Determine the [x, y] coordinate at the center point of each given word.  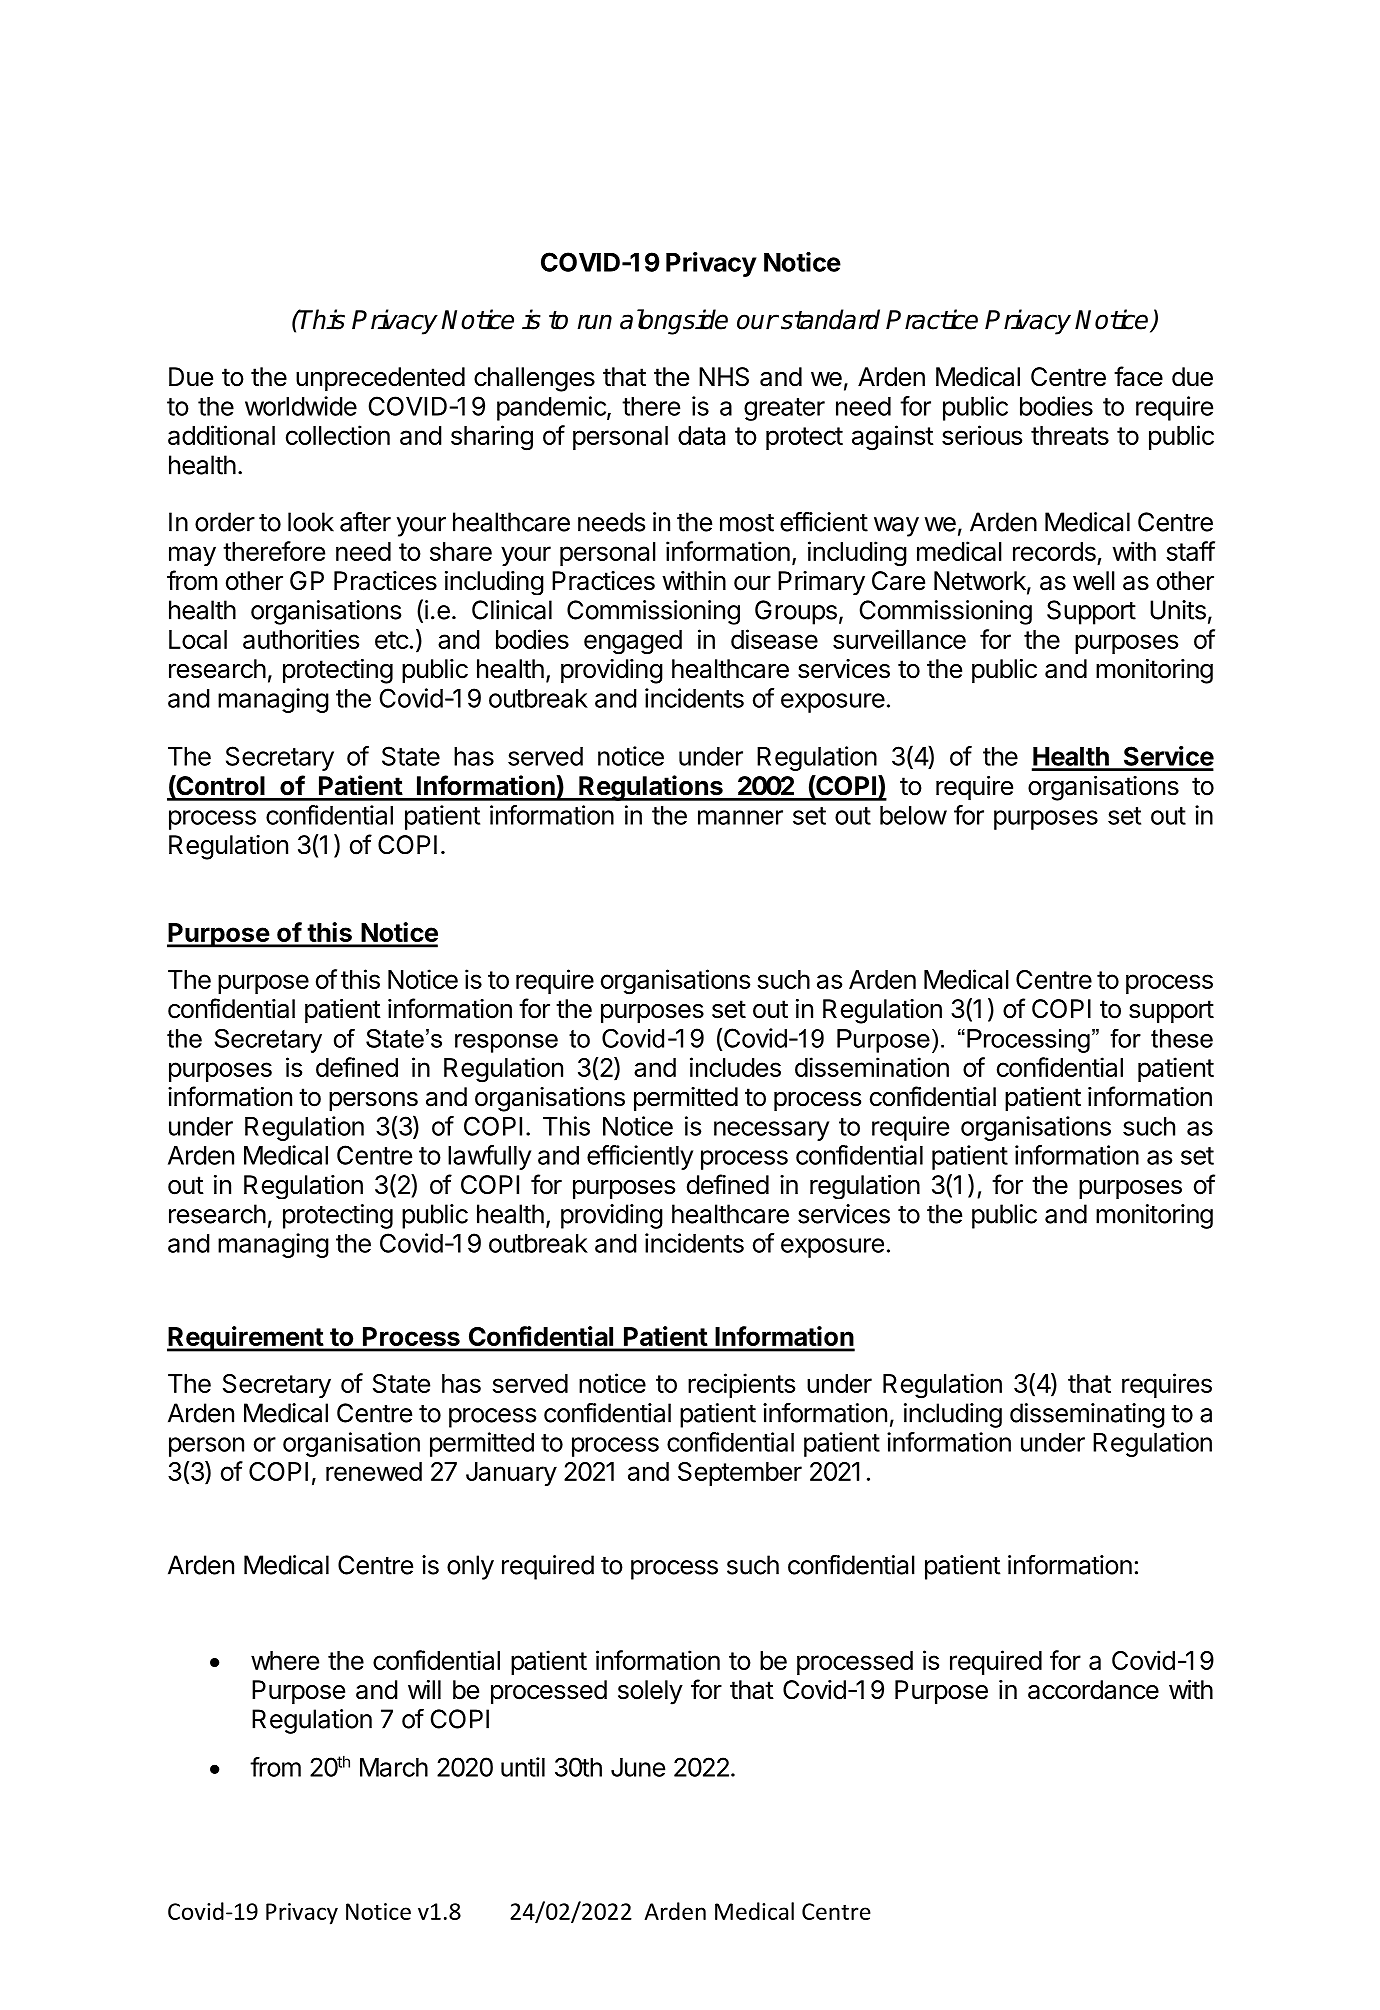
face [1138, 376]
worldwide [301, 406]
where [285, 1660]
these [1182, 1038]
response [506, 1043]
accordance [1093, 1690]
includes [735, 1067]
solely [650, 1692]
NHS [724, 377]
